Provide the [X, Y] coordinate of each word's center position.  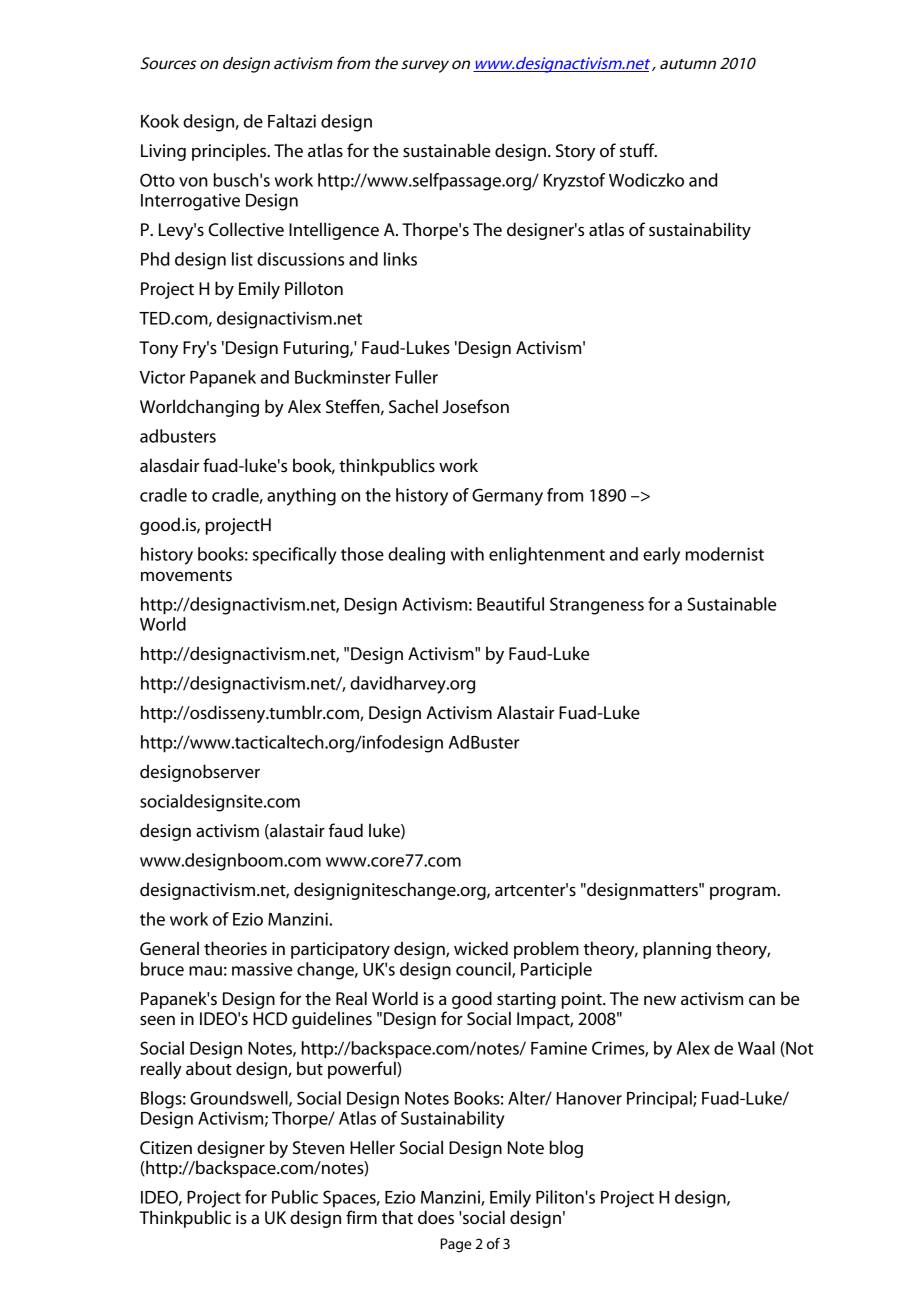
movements [186, 576]
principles [230, 152]
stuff [638, 150]
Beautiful [510, 604]
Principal [660, 1100]
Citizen [166, 1148]
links [400, 259]
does [436, 1217]
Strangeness [597, 606]
